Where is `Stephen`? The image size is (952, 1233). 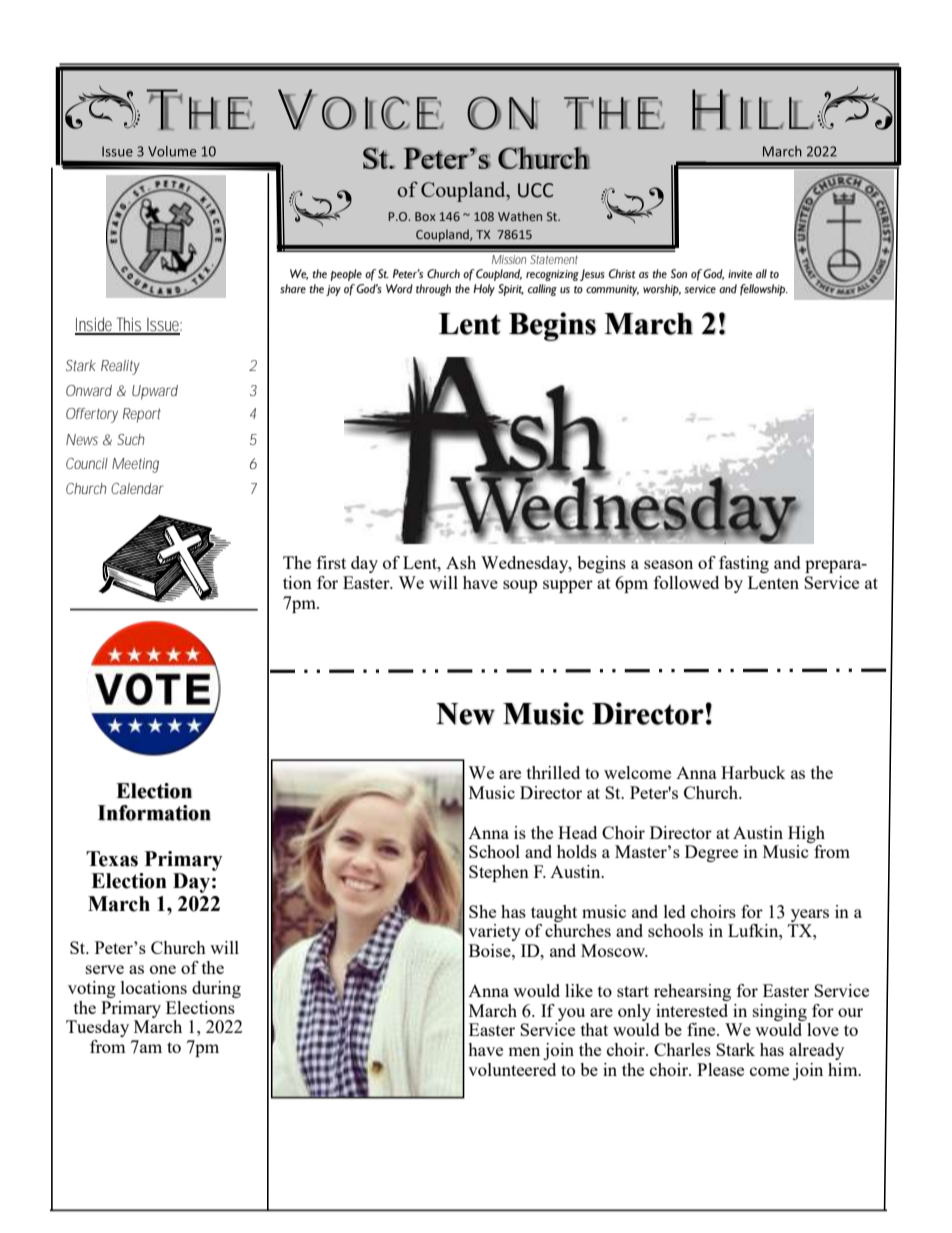 Stephen is located at coordinates (499, 873).
